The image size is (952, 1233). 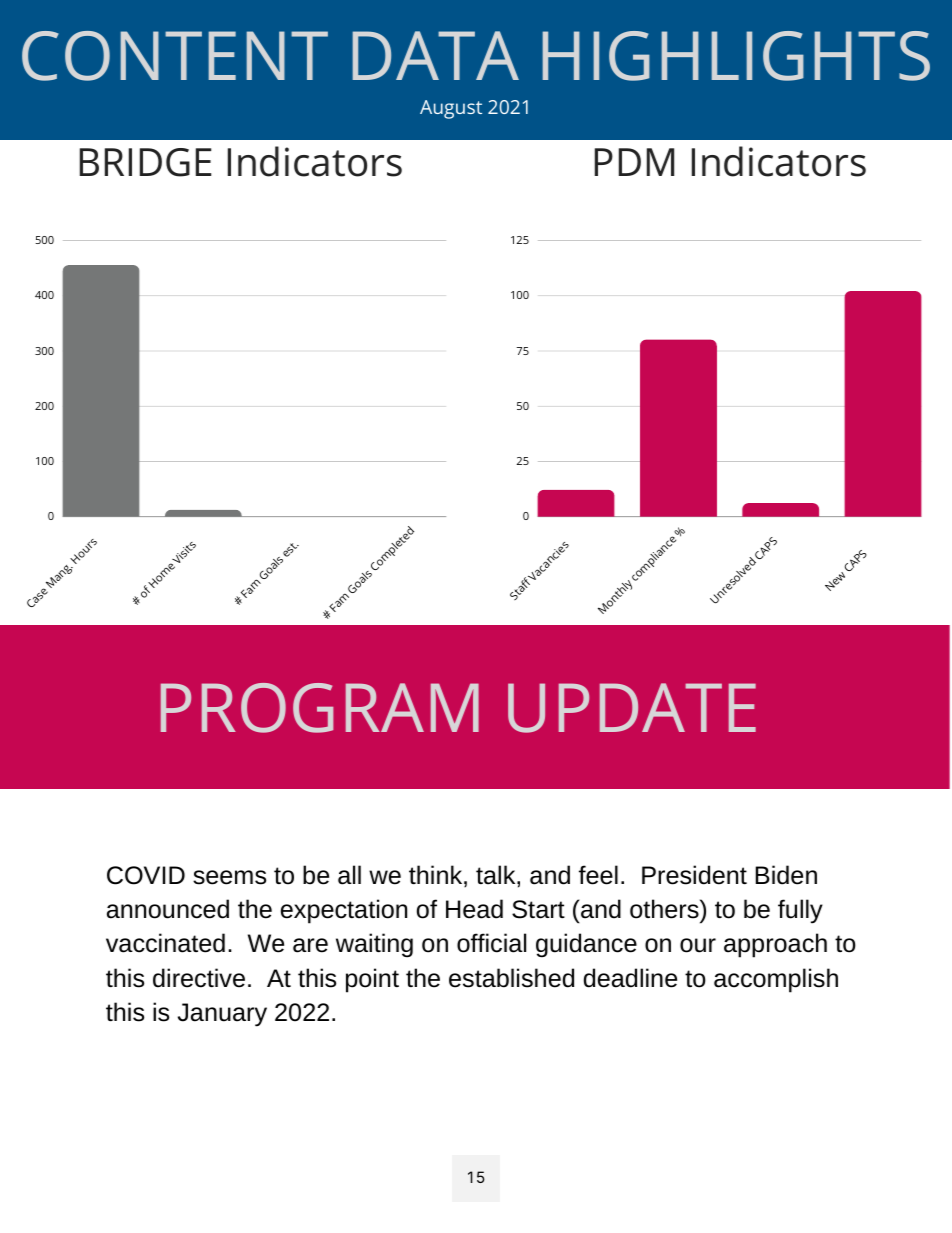 I want to click on established, so click(x=511, y=978).
